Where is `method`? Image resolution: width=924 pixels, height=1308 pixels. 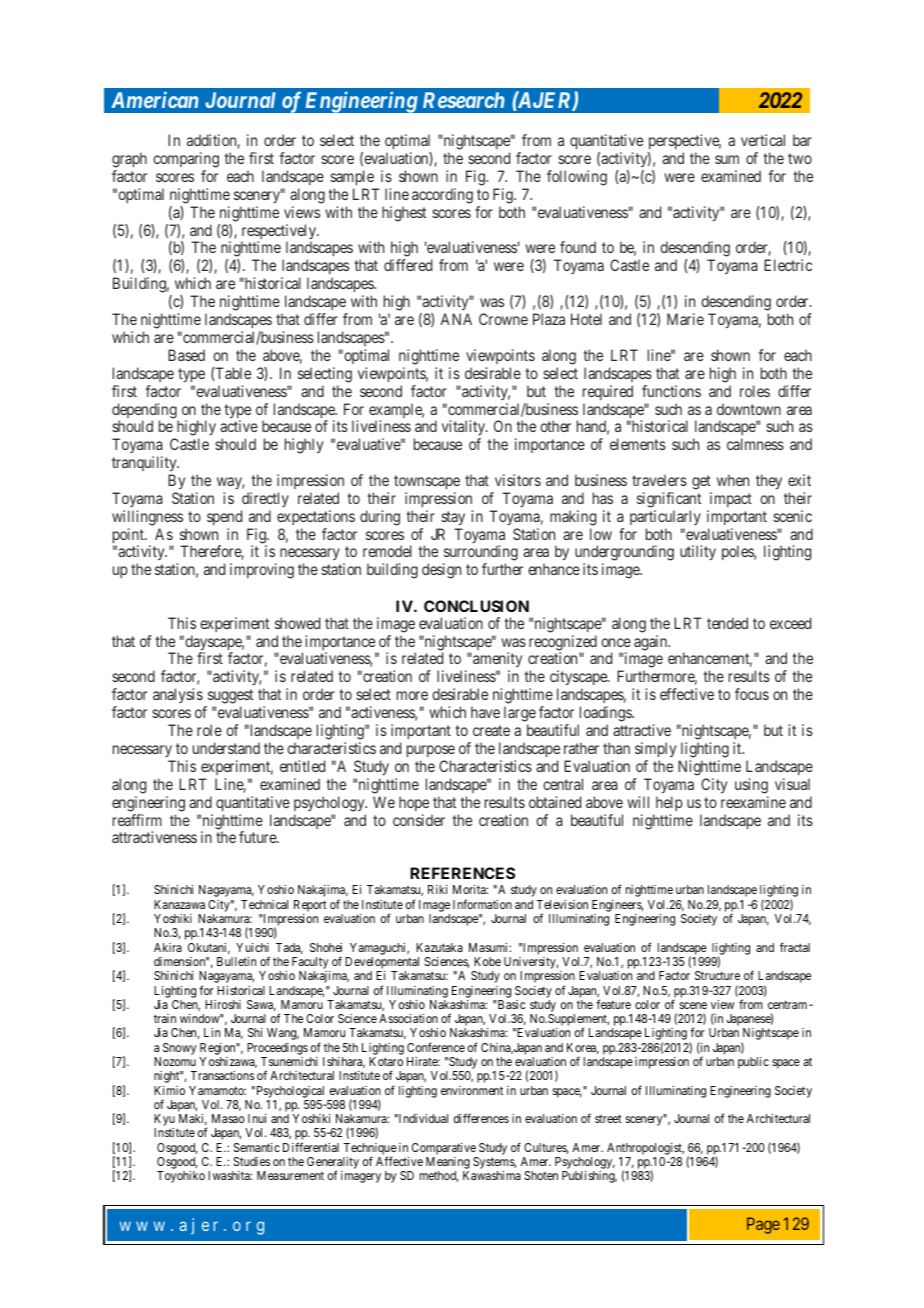
method is located at coordinates (439, 1176).
